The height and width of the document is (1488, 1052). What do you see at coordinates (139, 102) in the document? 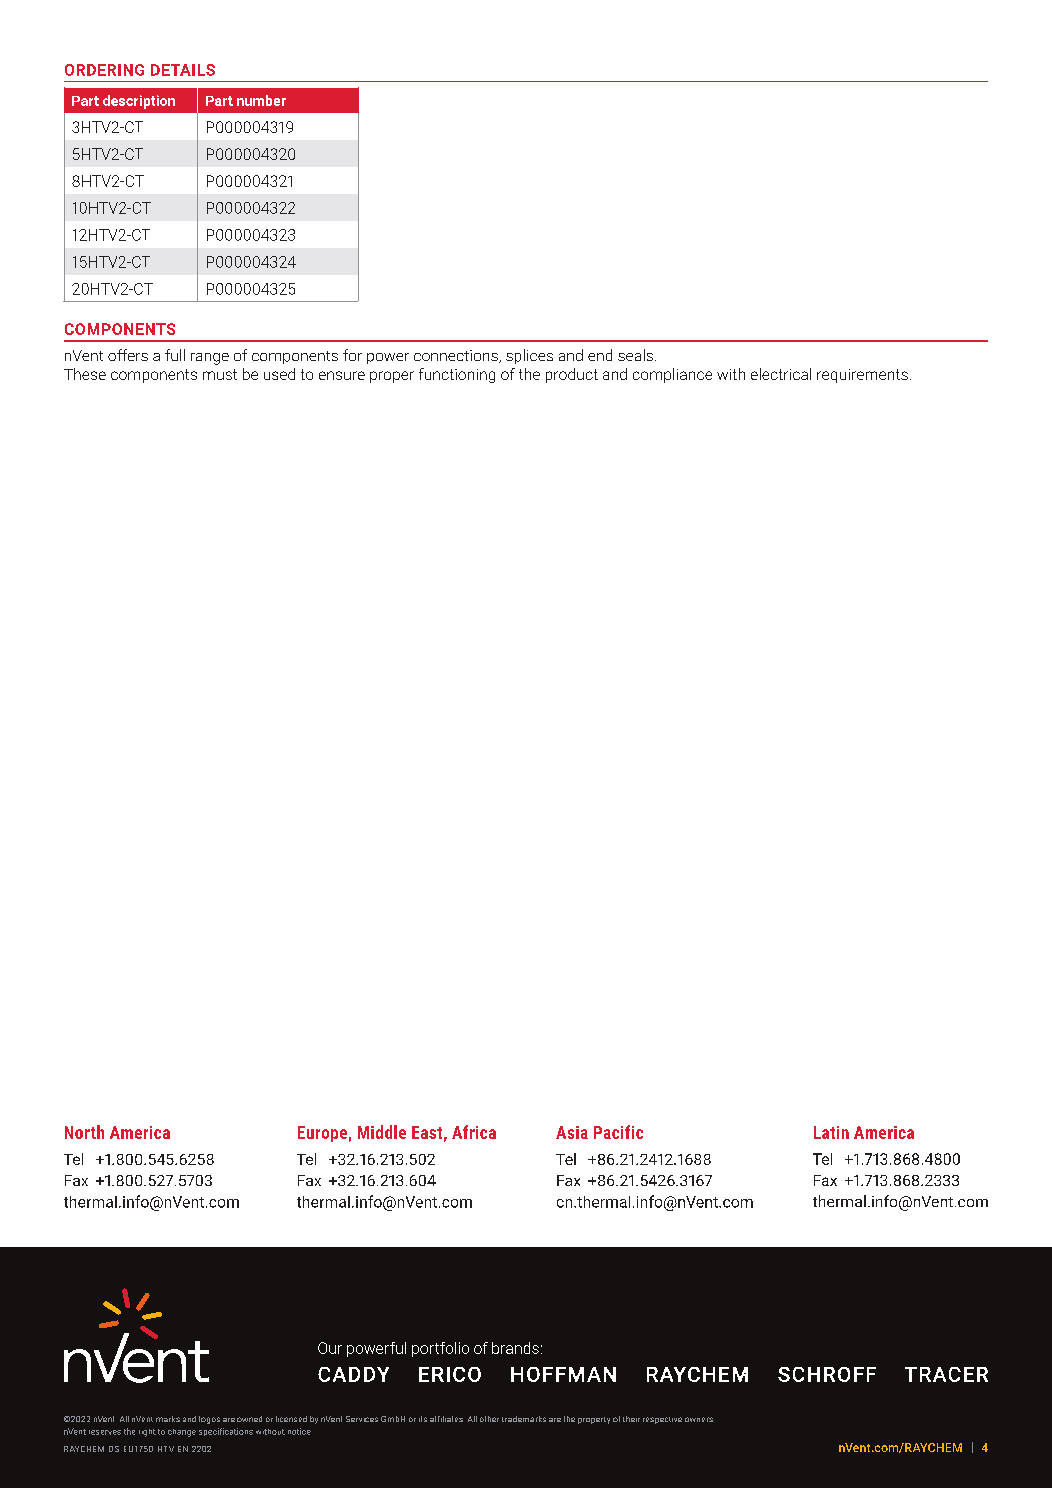
I see `description` at bounding box center [139, 102].
